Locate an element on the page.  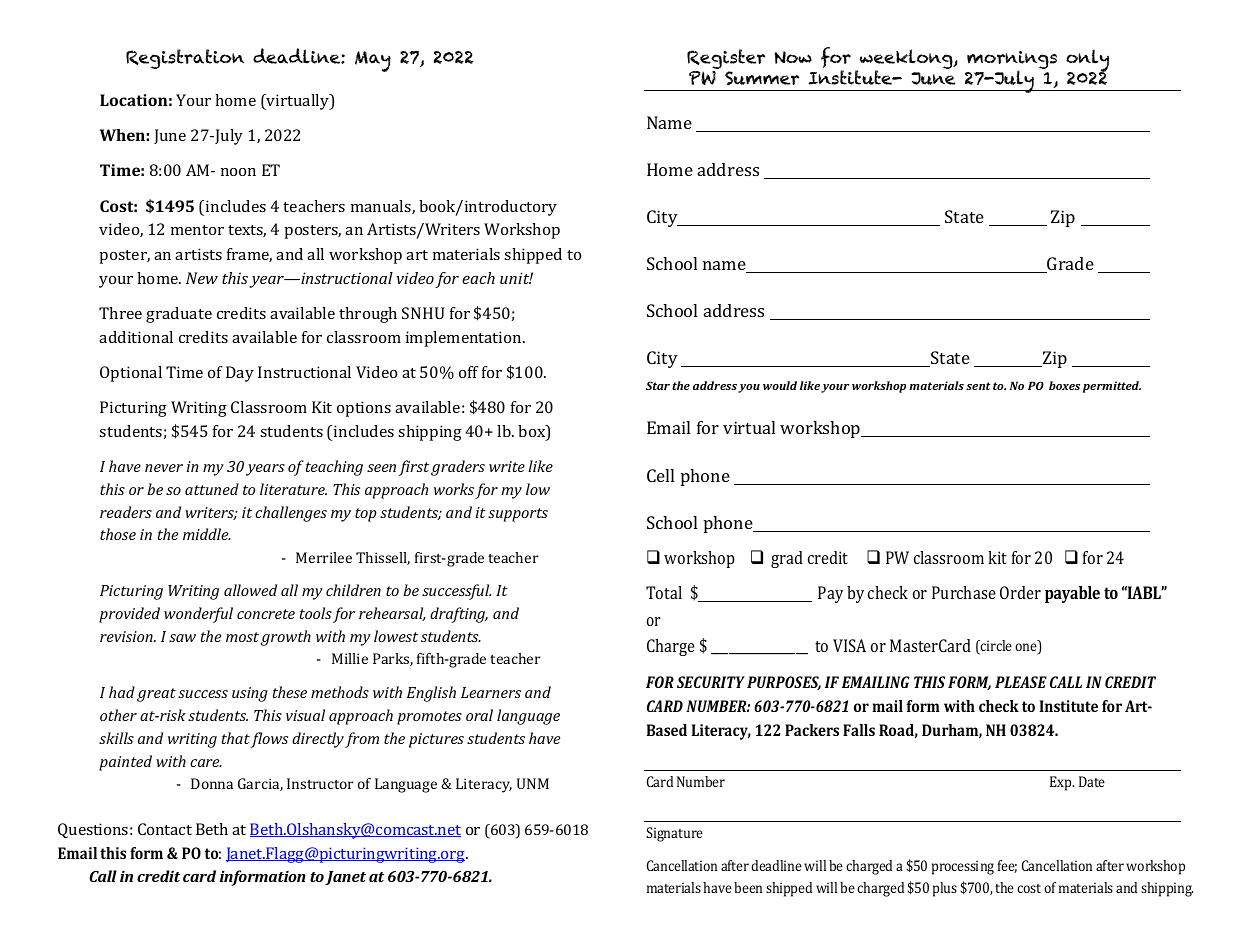
attuned is located at coordinates (212, 489).
